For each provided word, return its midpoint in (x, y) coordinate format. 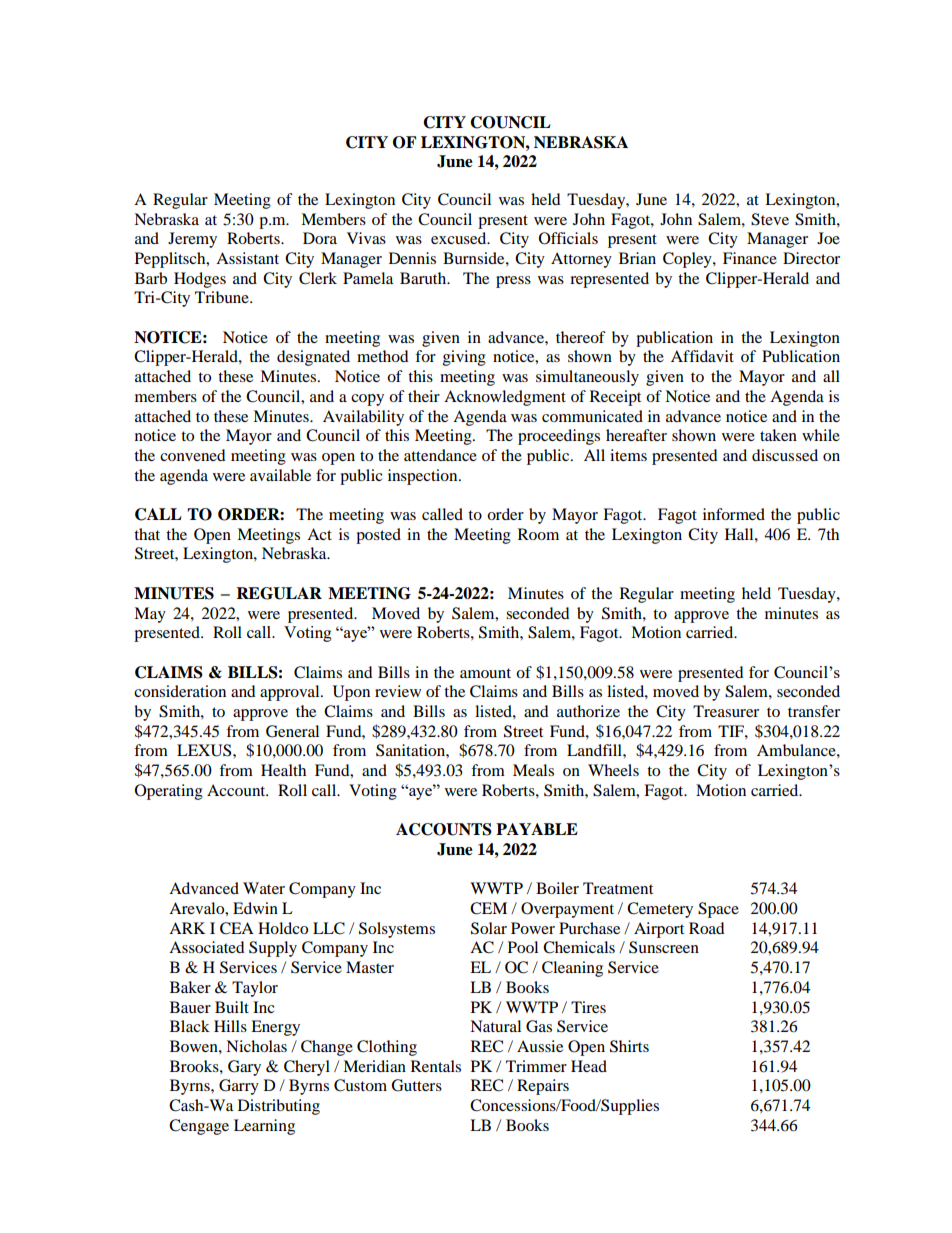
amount (485, 673)
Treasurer (726, 711)
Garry (239, 1087)
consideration (180, 691)
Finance (750, 258)
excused (460, 238)
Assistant (247, 258)
